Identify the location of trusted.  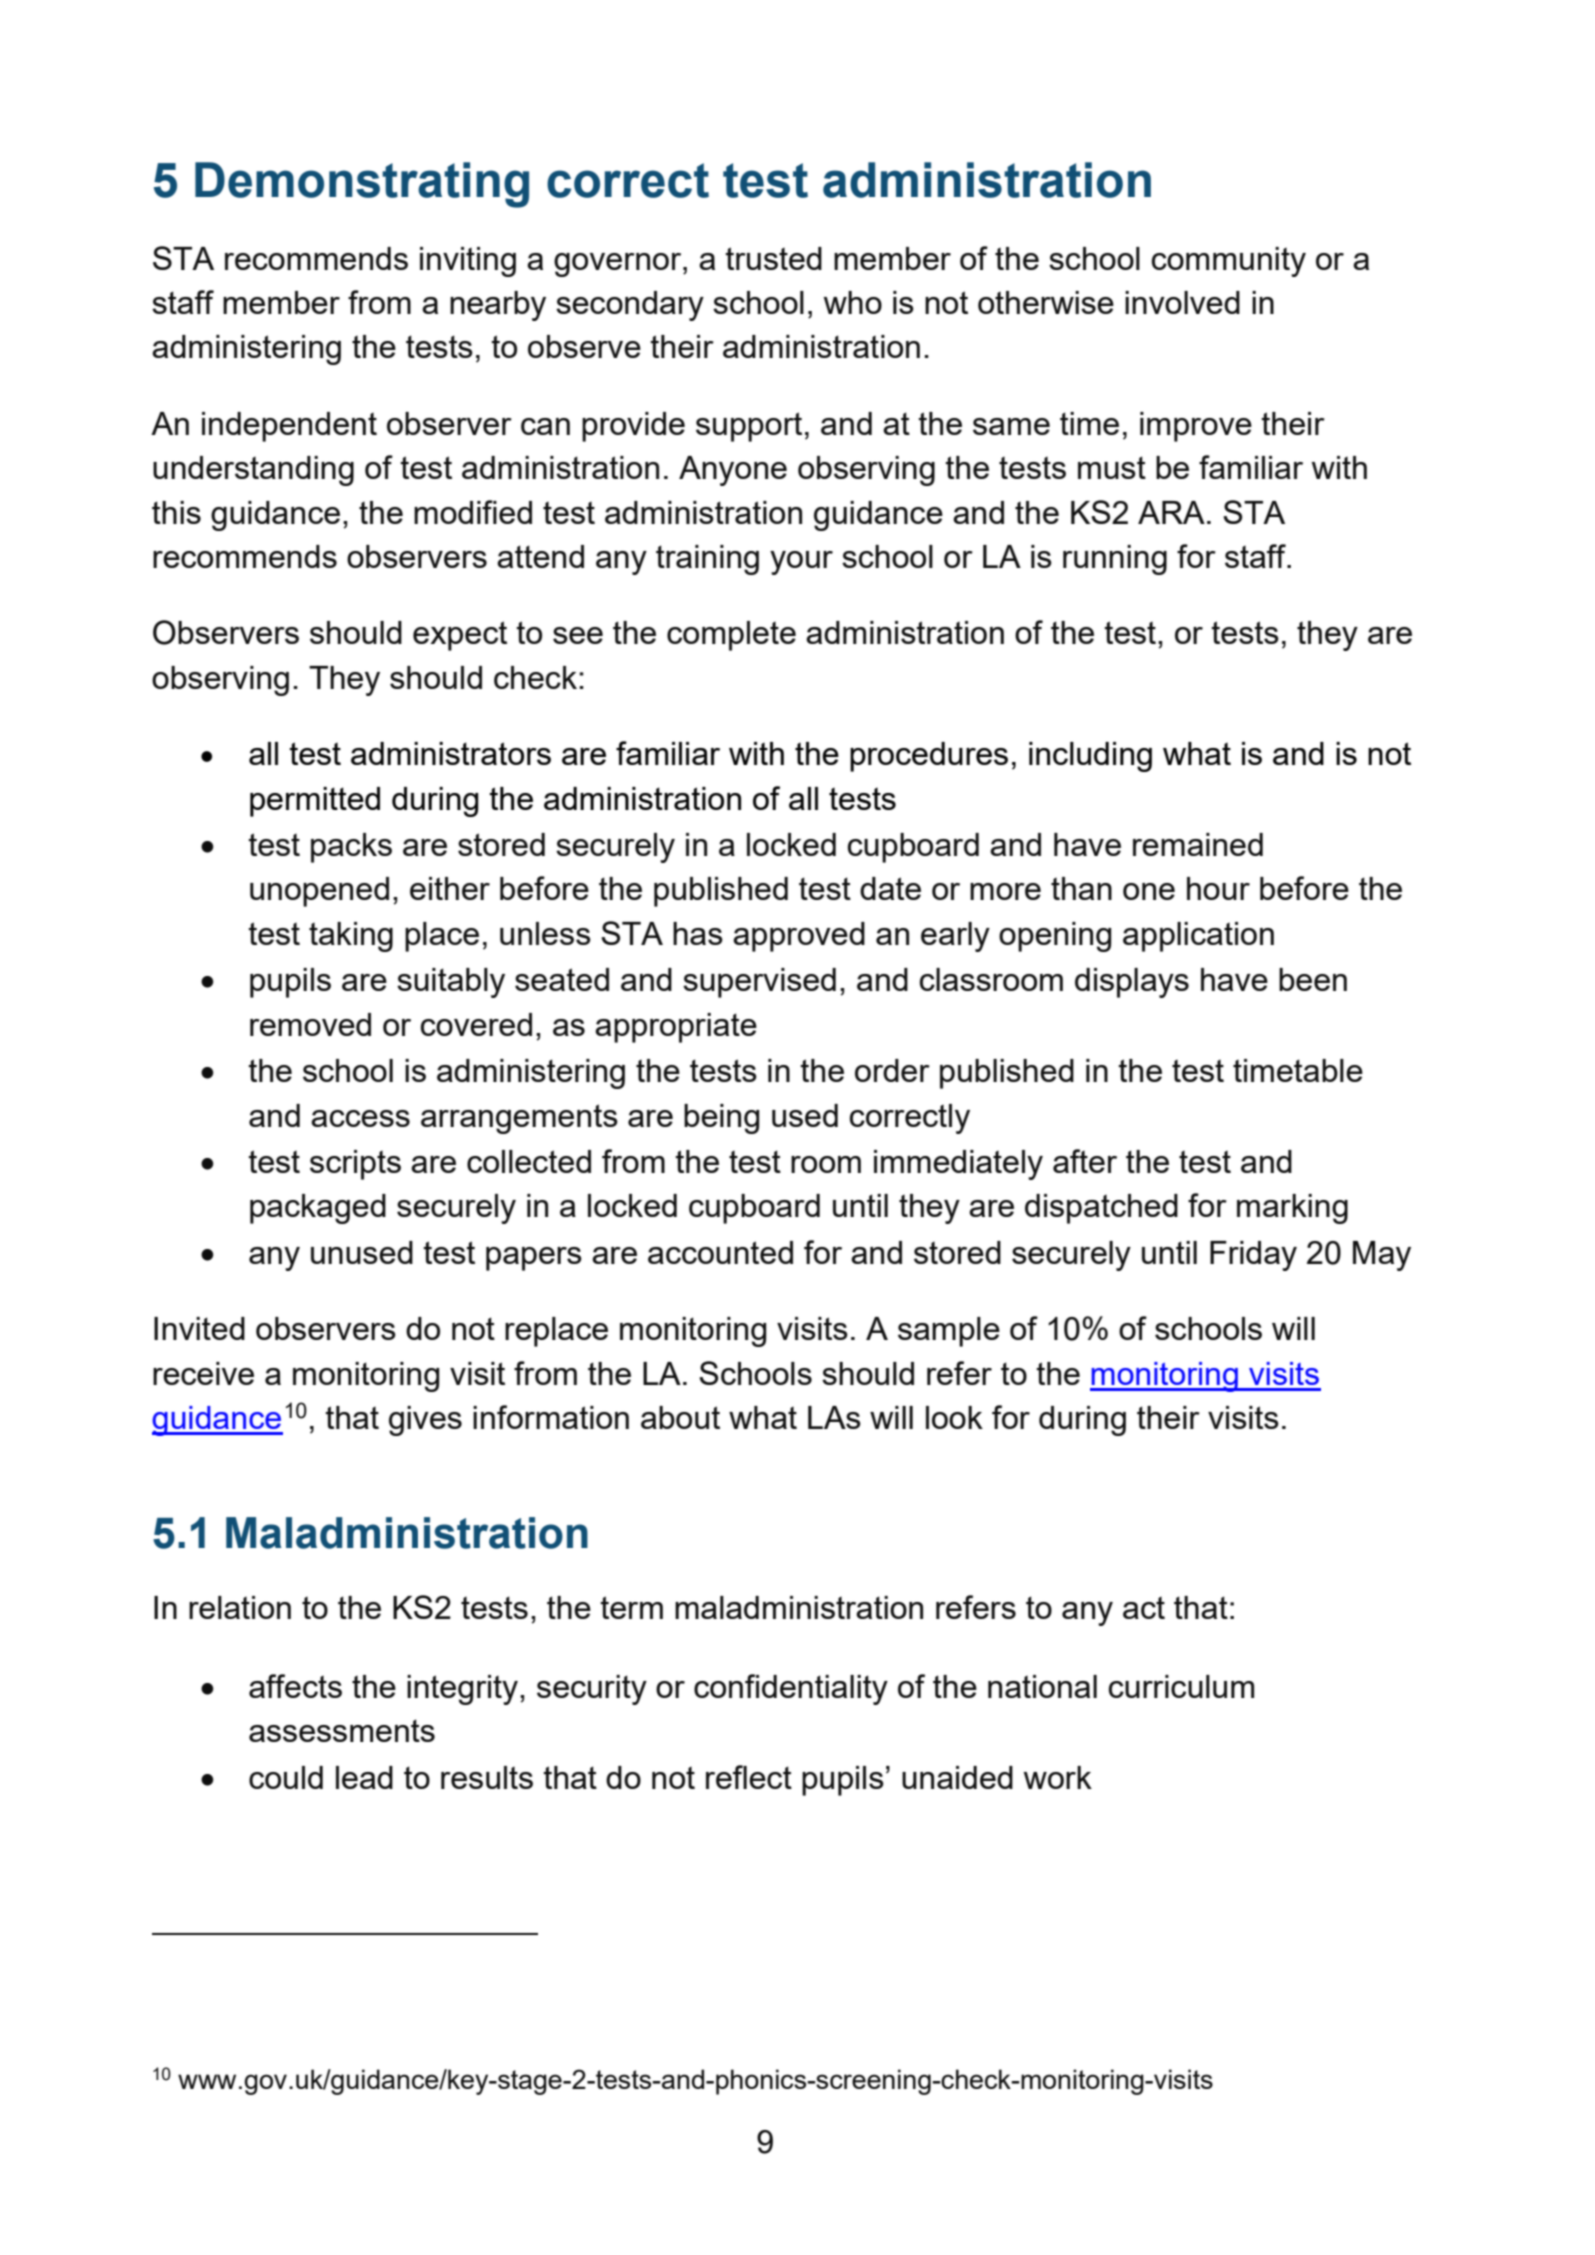
(773, 258).
